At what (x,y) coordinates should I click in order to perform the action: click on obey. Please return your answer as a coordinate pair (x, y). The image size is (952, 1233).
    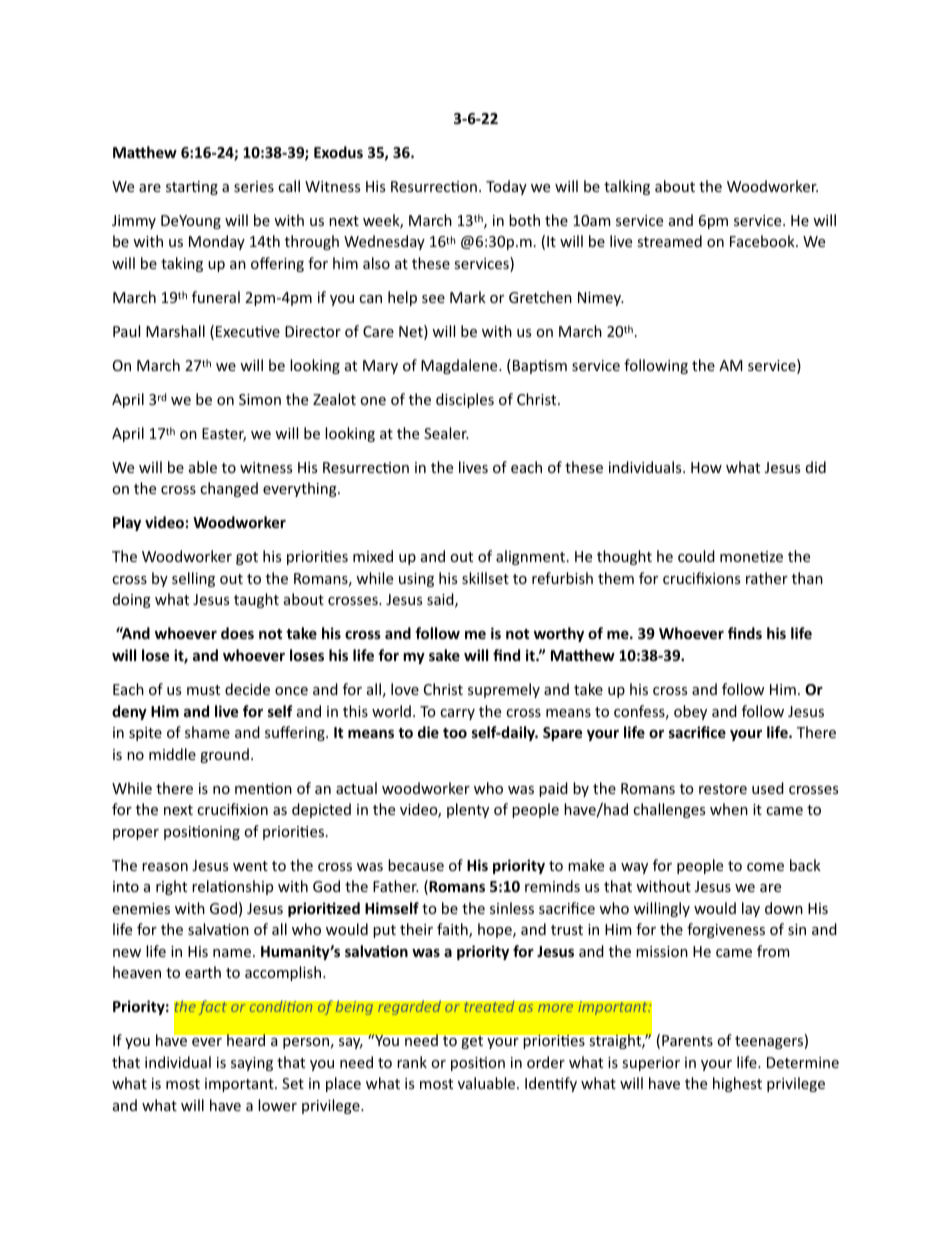
    Looking at the image, I should click on (690, 712).
